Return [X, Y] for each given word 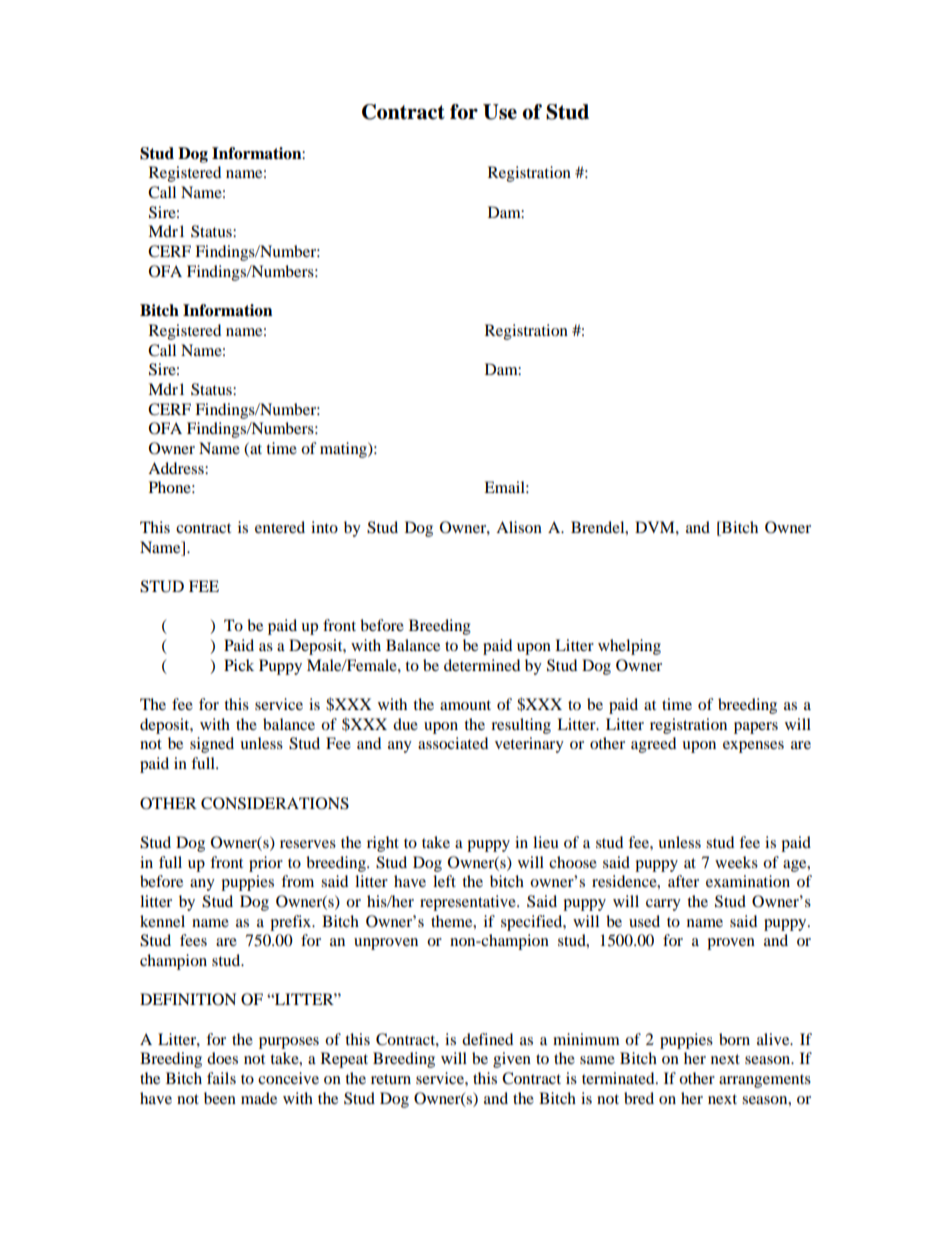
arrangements [765, 1081]
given [512, 1060]
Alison [519, 527]
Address [177, 468]
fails [221, 1078]
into [324, 527]
